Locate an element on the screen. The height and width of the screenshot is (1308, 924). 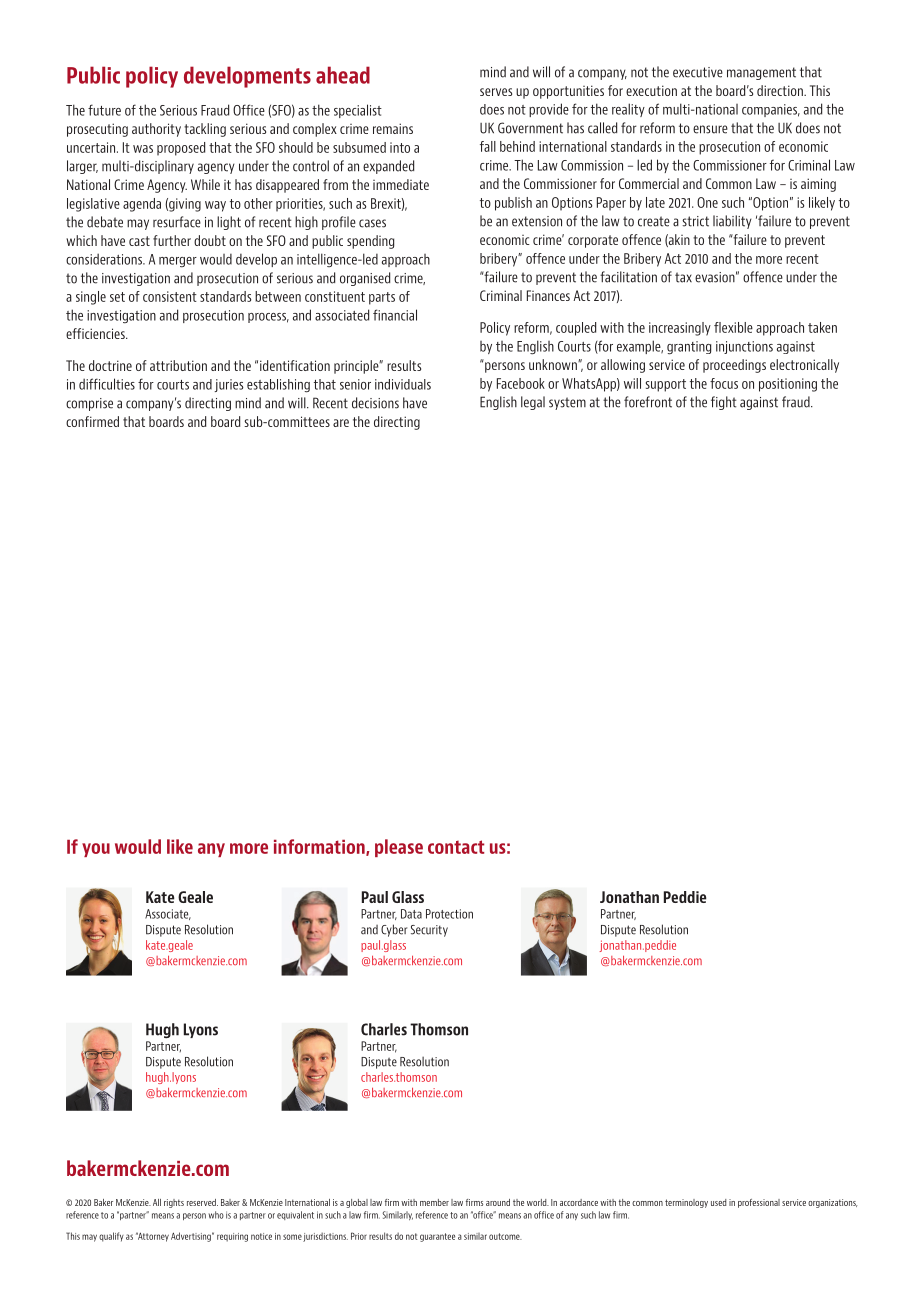
comprise is located at coordinates (89, 404).
